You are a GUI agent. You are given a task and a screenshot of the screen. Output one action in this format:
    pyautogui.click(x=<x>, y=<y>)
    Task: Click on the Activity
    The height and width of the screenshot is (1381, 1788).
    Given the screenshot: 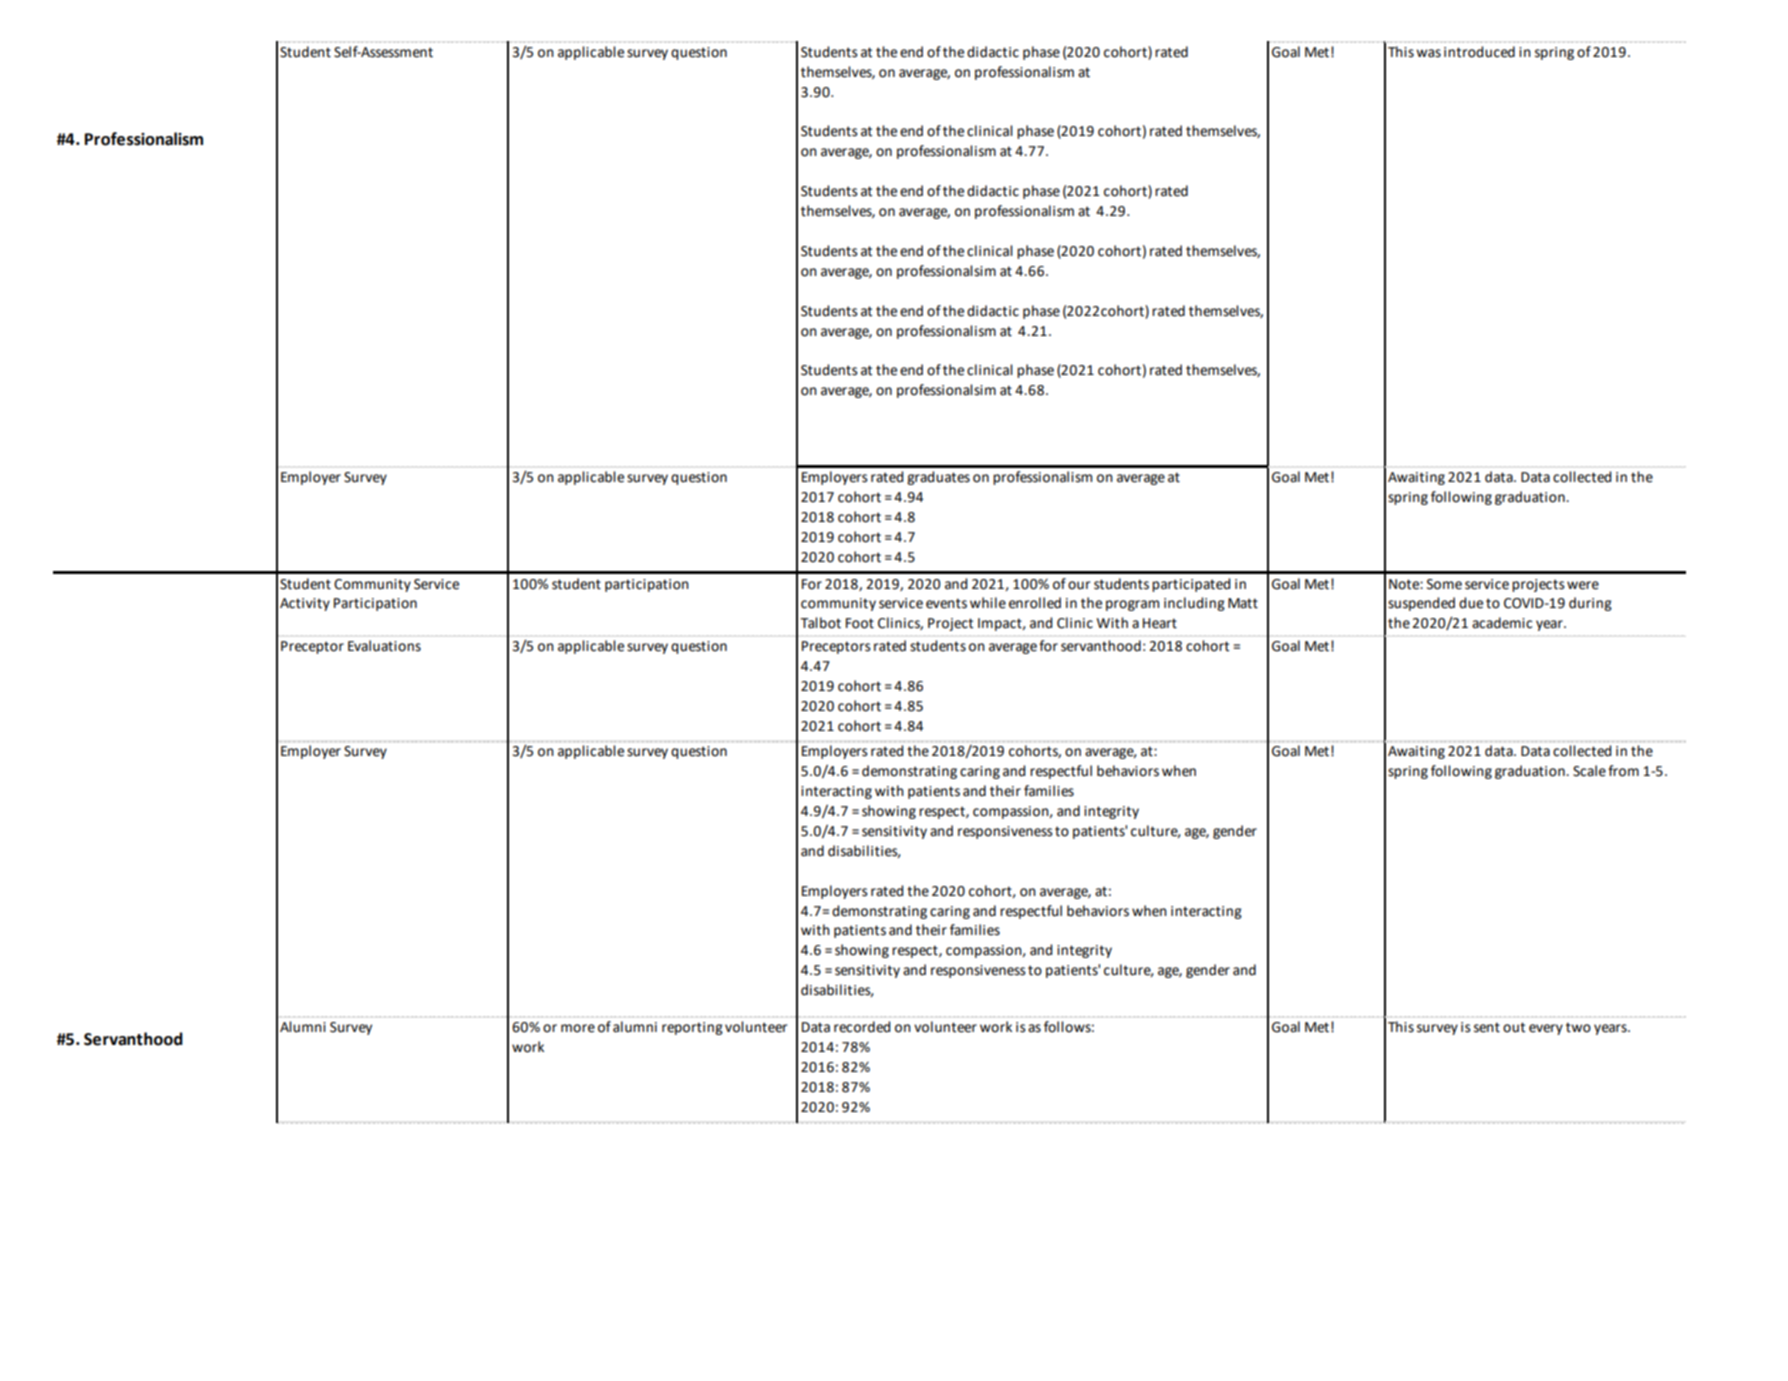 What is the action you would take?
    pyautogui.click(x=305, y=604)
